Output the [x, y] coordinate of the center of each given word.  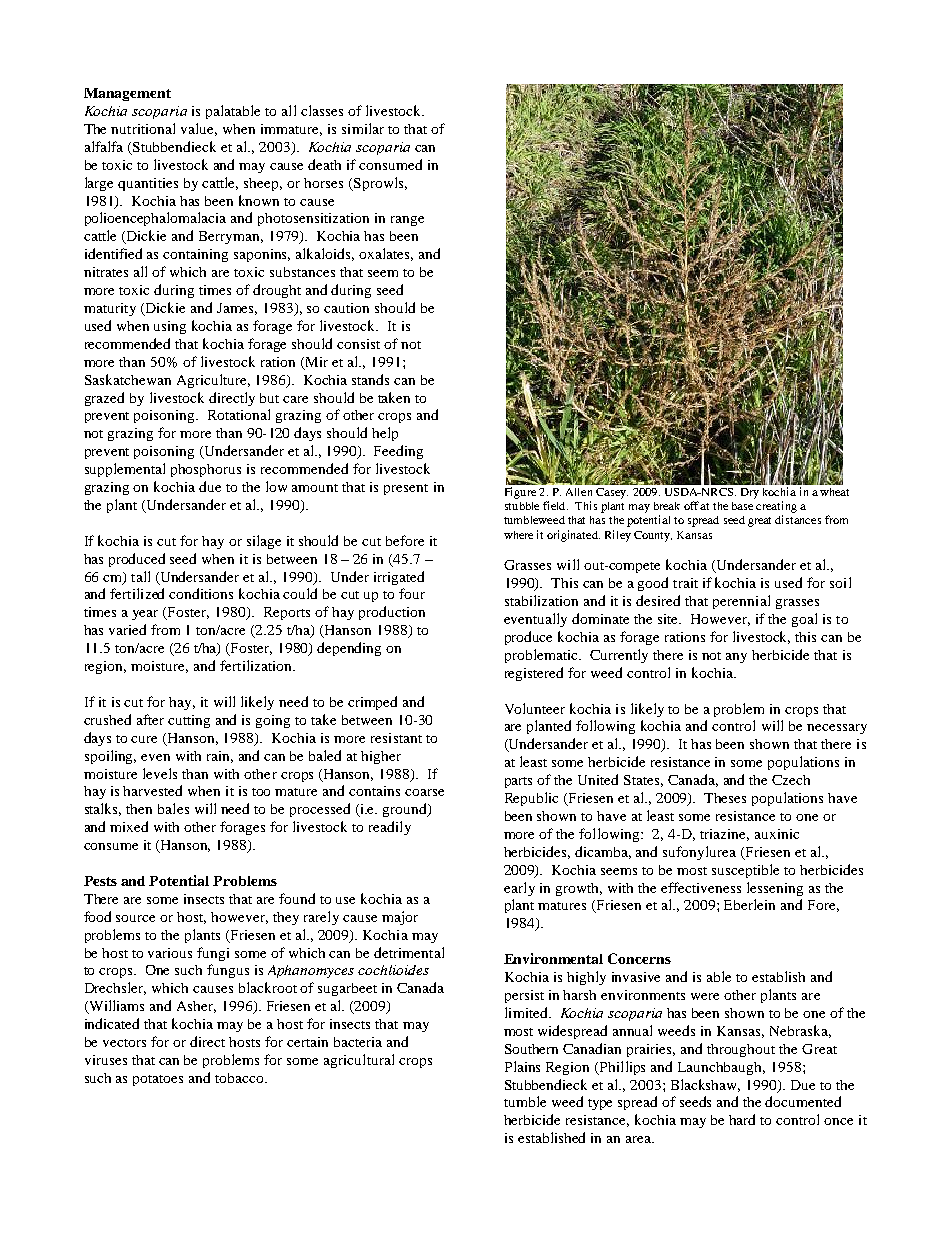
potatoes [158, 1080]
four [412, 593]
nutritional [143, 128]
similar [363, 128]
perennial [741, 602]
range [407, 221]
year [145, 615]
